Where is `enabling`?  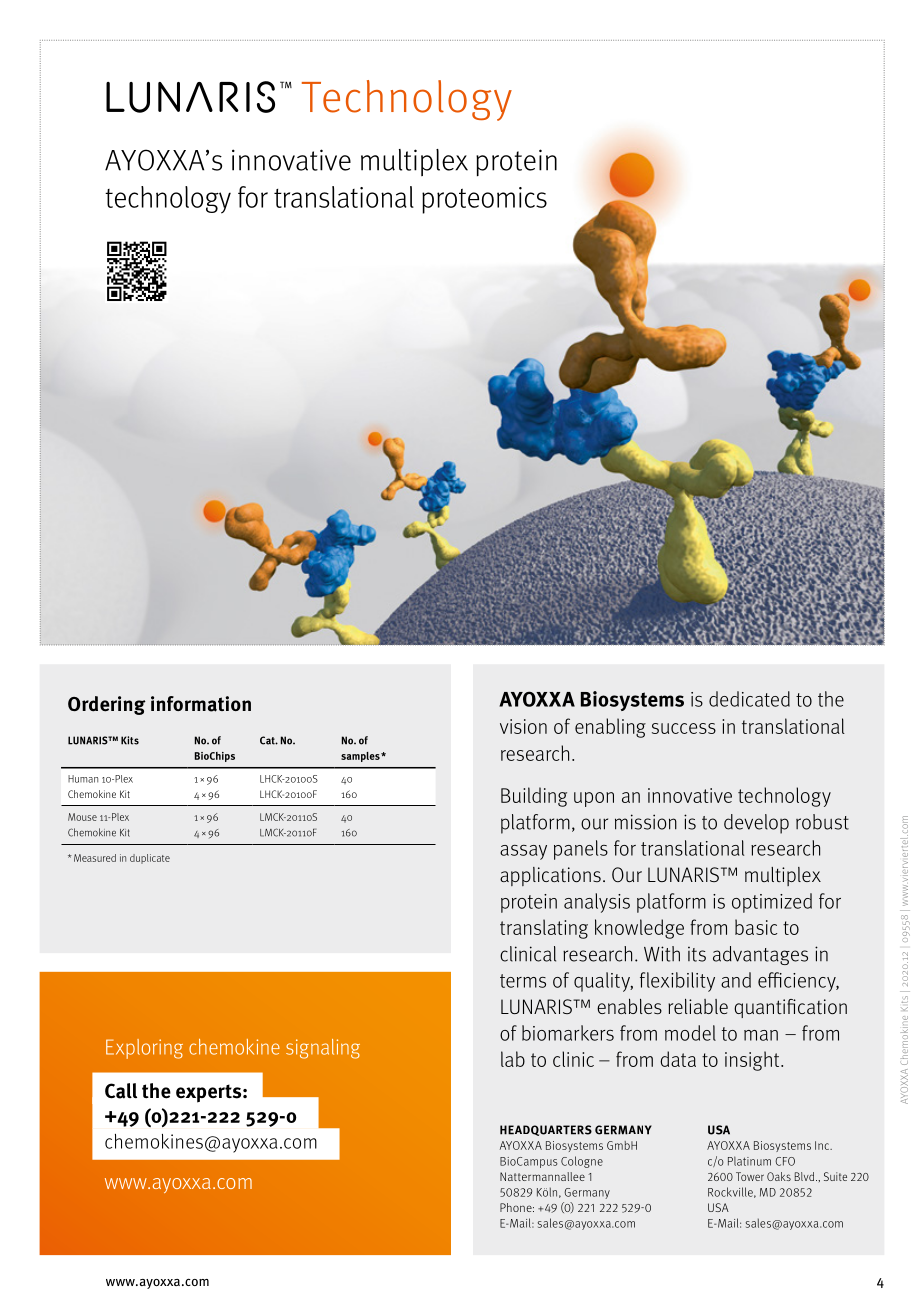 enabling is located at coordinates (610, 728).
